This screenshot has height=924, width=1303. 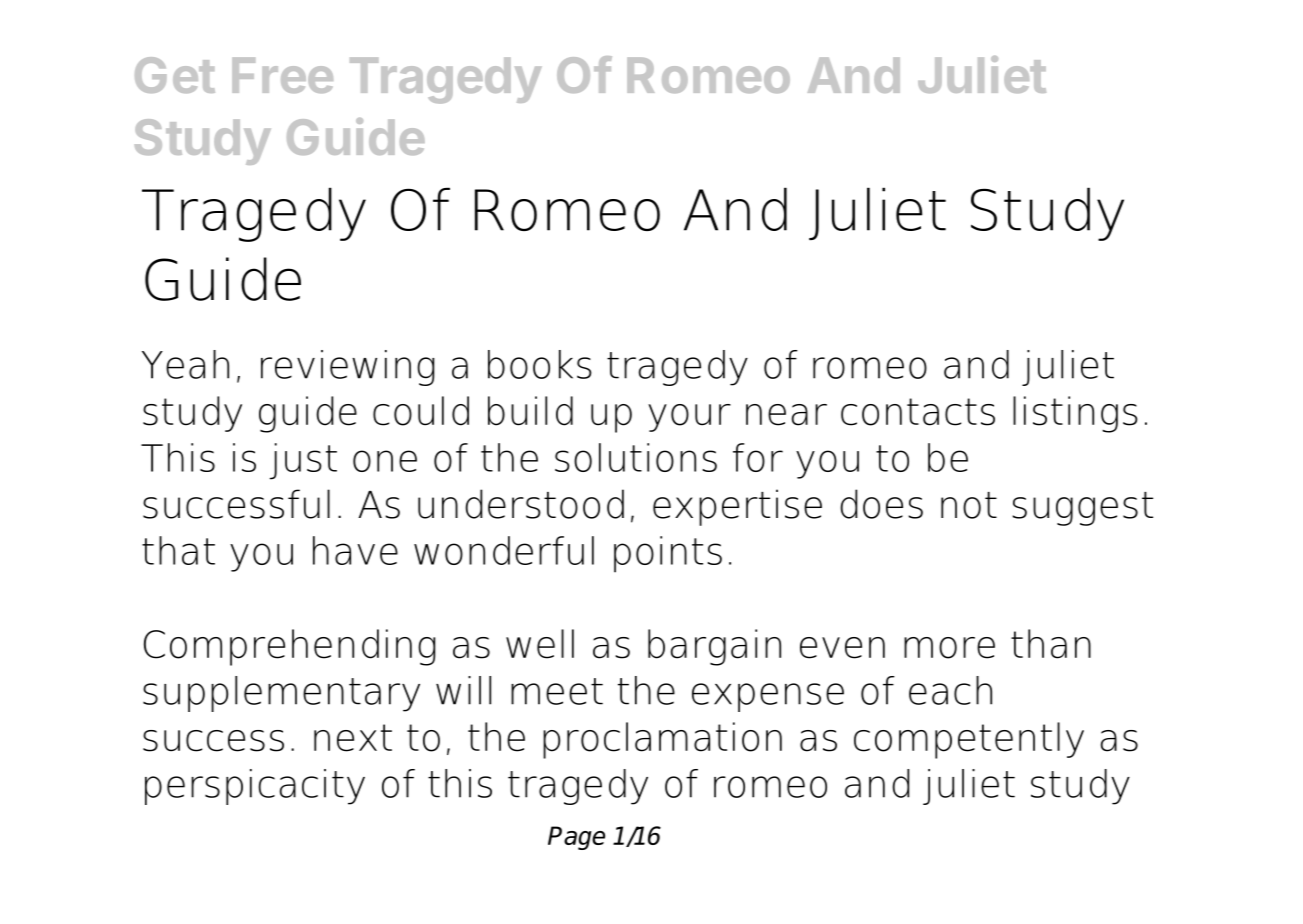 What do you see at coordinates (949, 648) in the screenshot?
I see `more` at bounding box center [949, 648].
